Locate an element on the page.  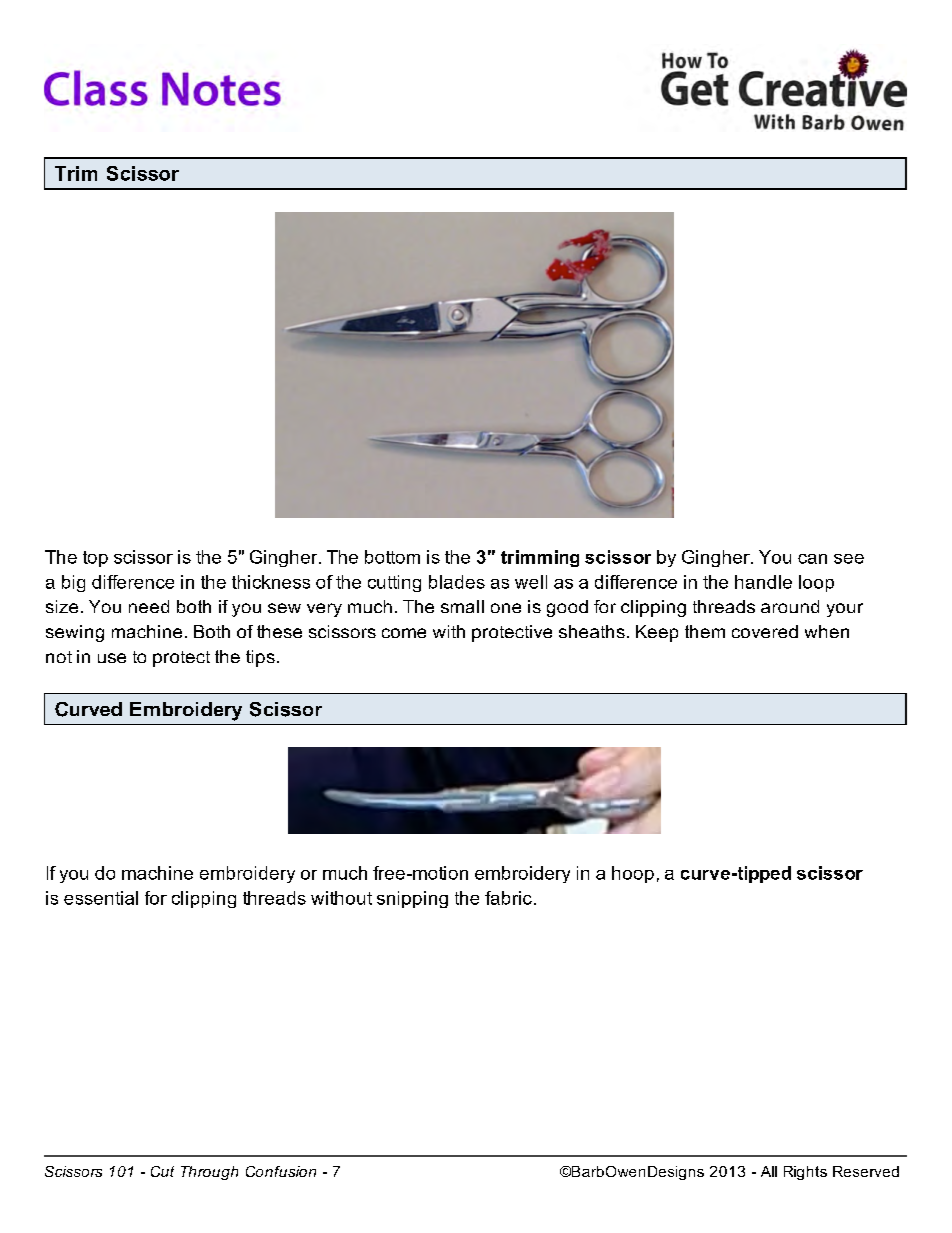
fabric is located at coordinates (508, 898).
